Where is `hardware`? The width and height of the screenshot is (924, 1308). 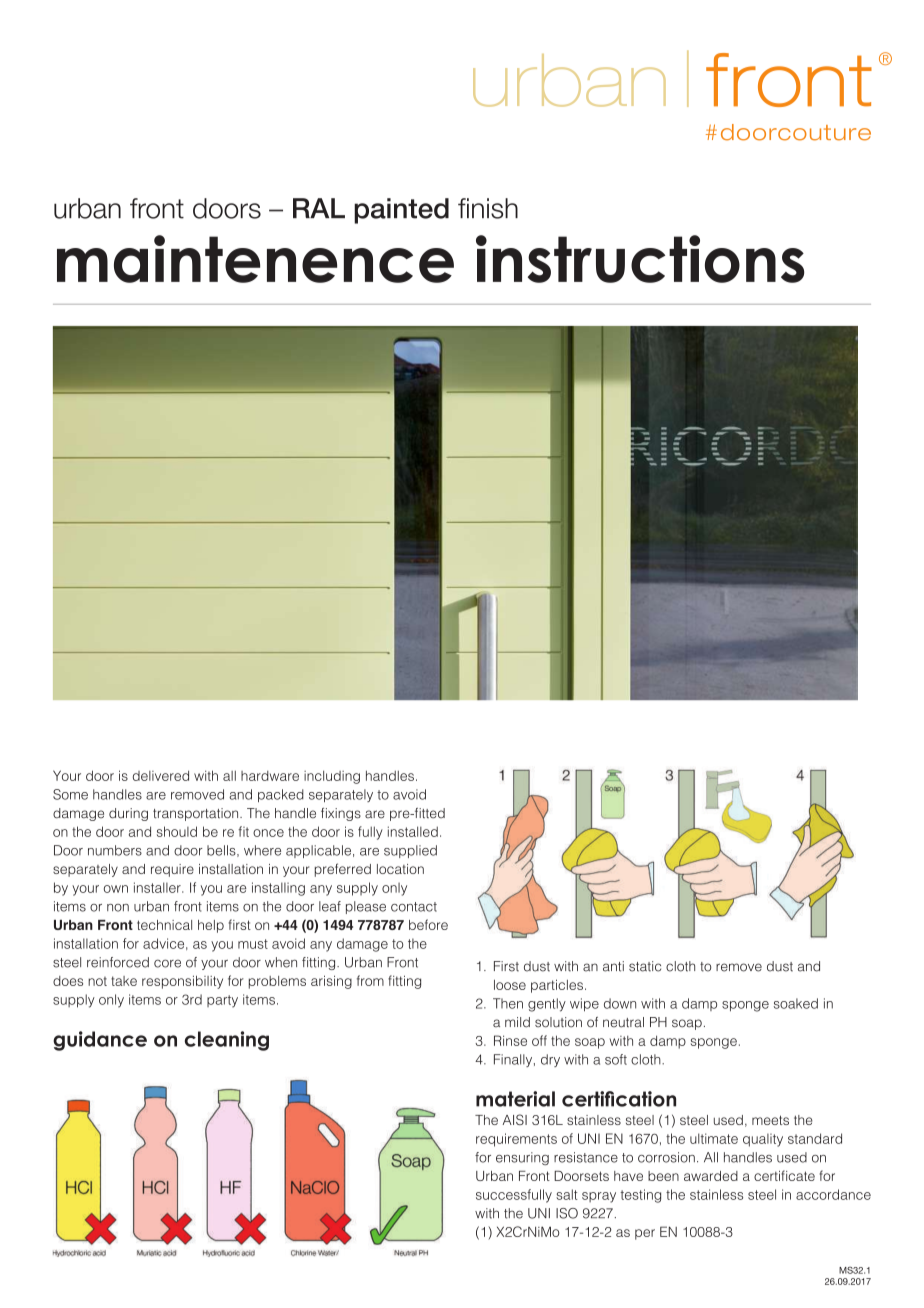
hardware is located at coordinates (270, 776).
